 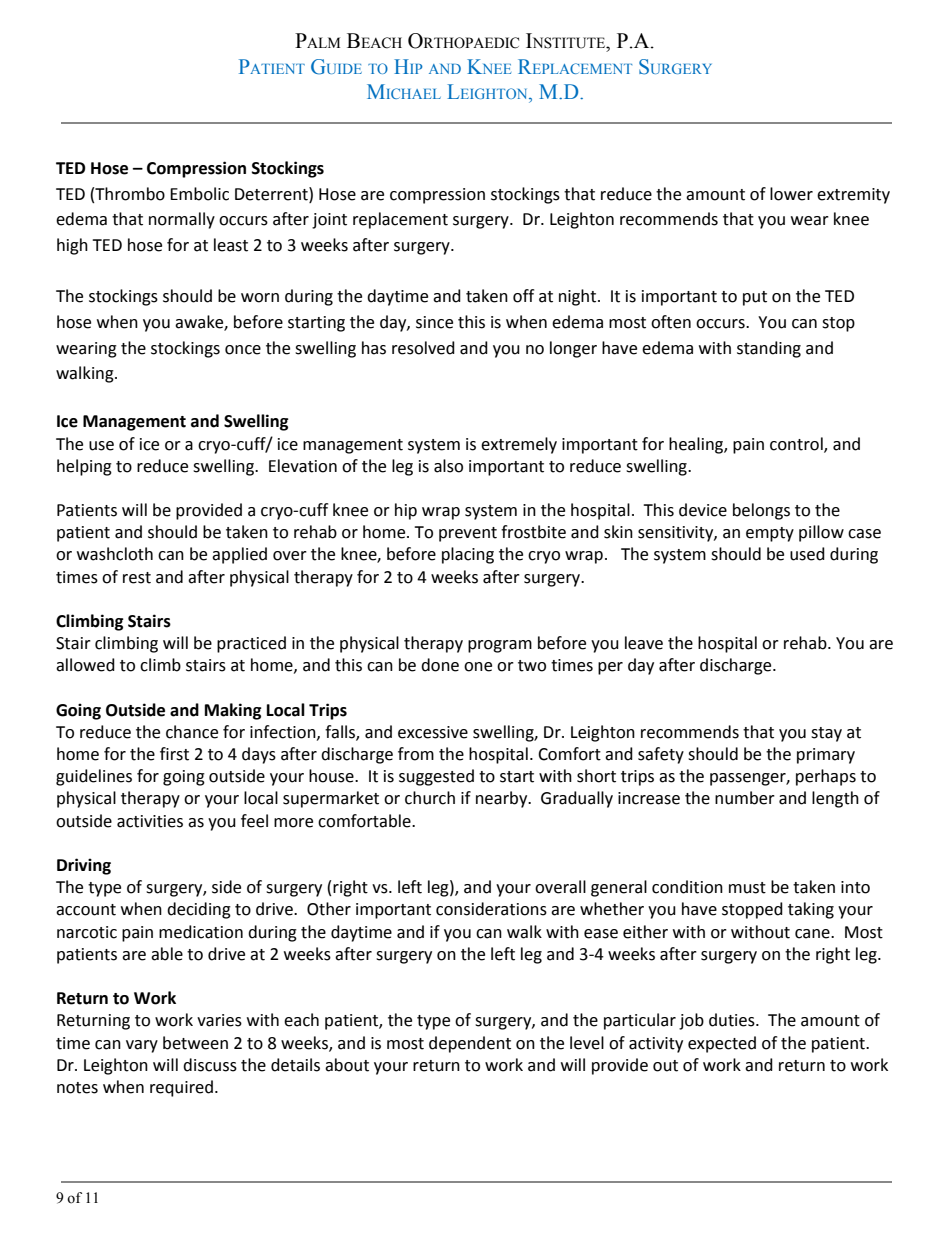 I want to click on program, so click(x=500, y=646).
